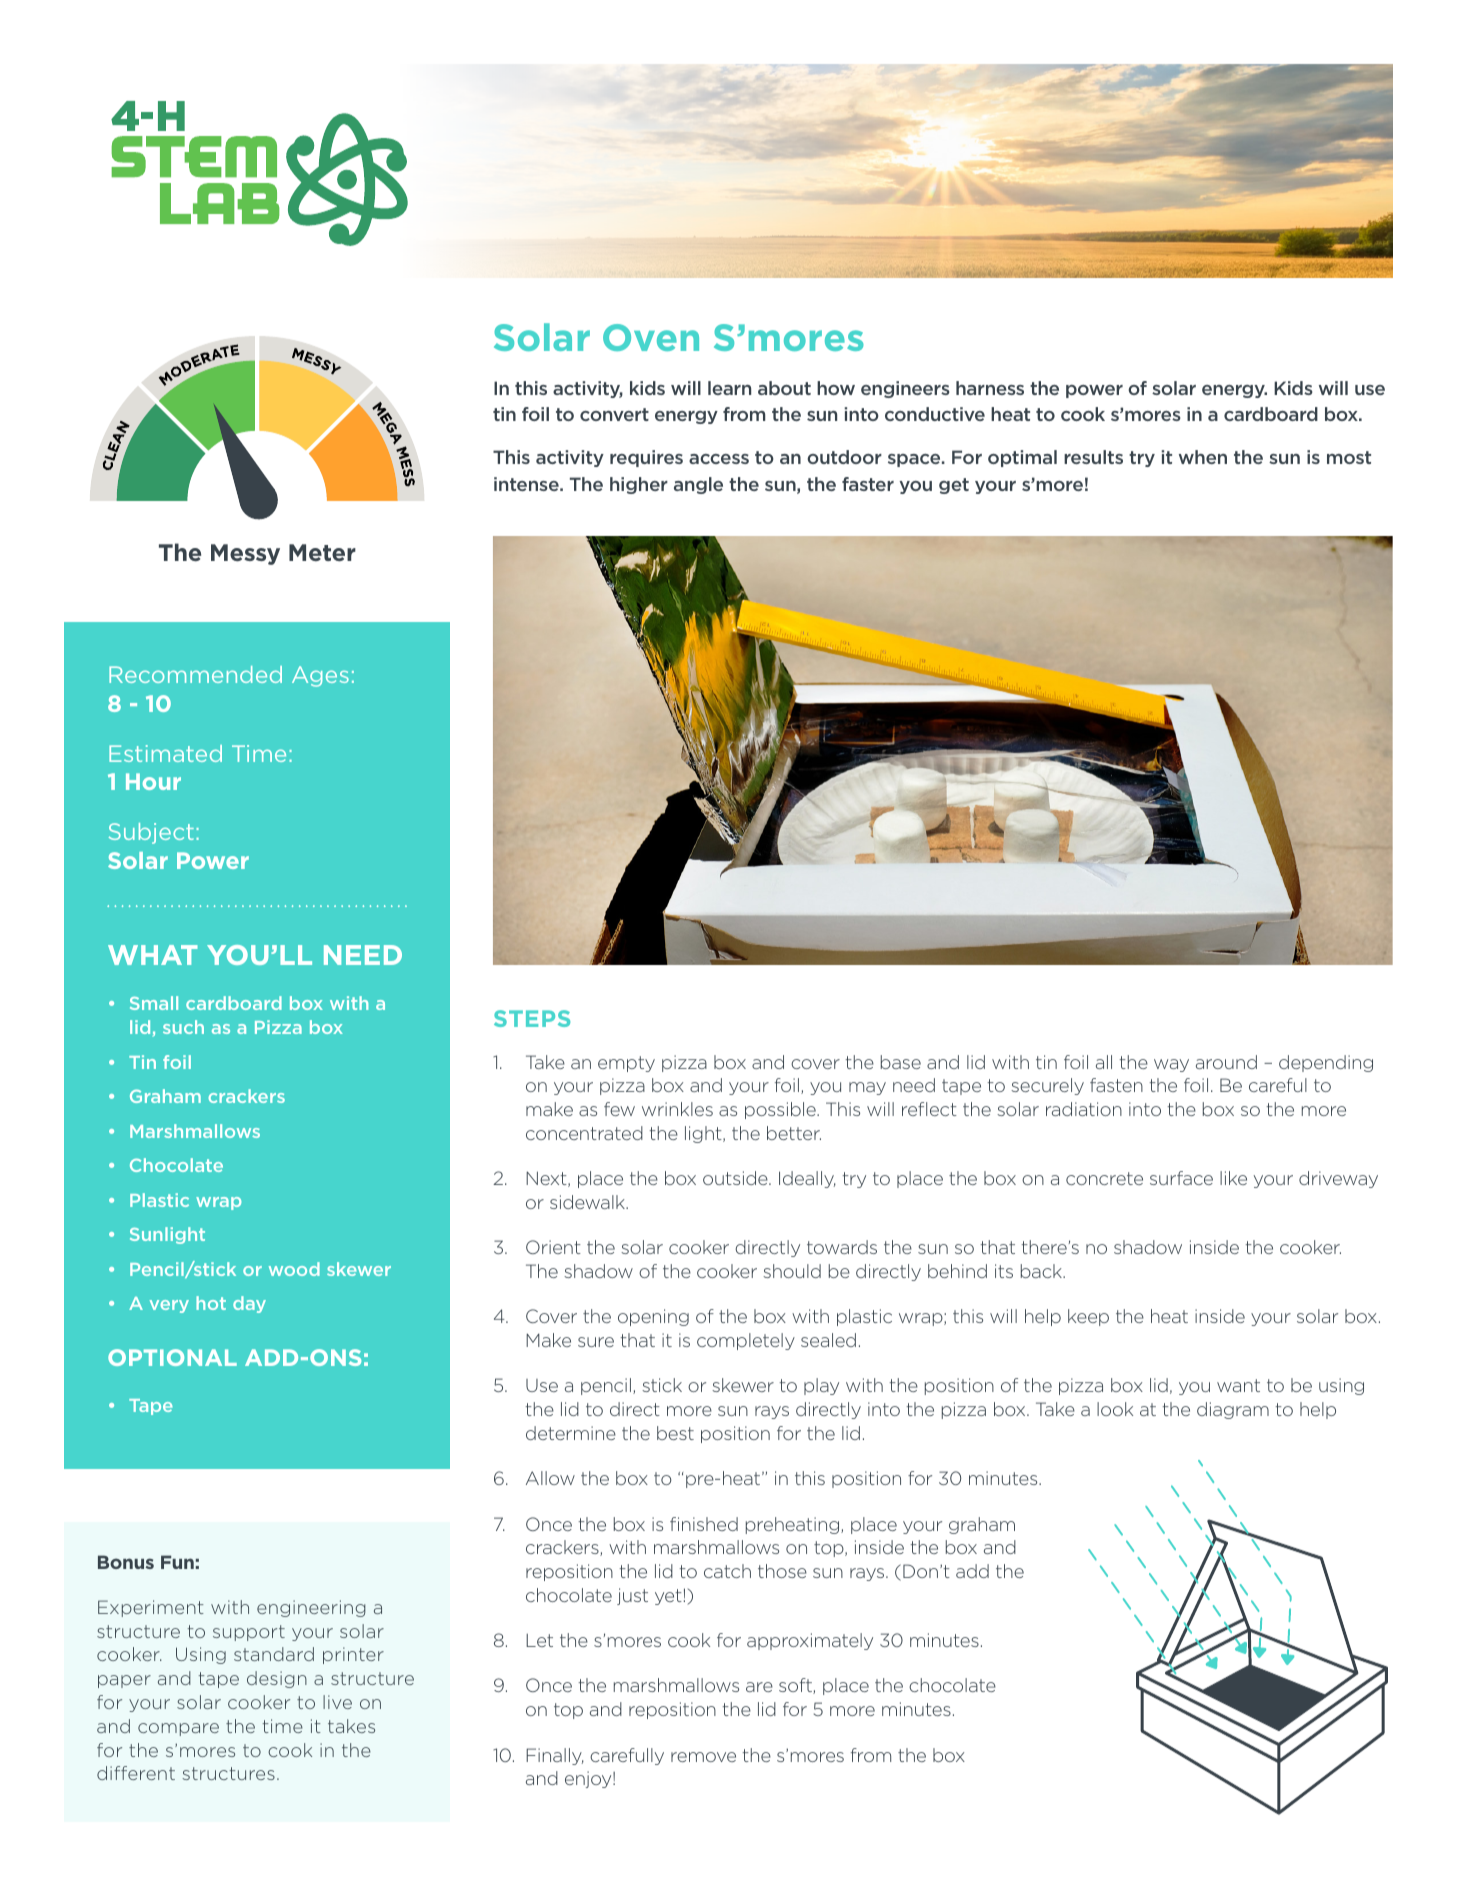  What do you see at coordinates (337, 1702) in the image?
I see `live` at bounding box center [337, 1702].
